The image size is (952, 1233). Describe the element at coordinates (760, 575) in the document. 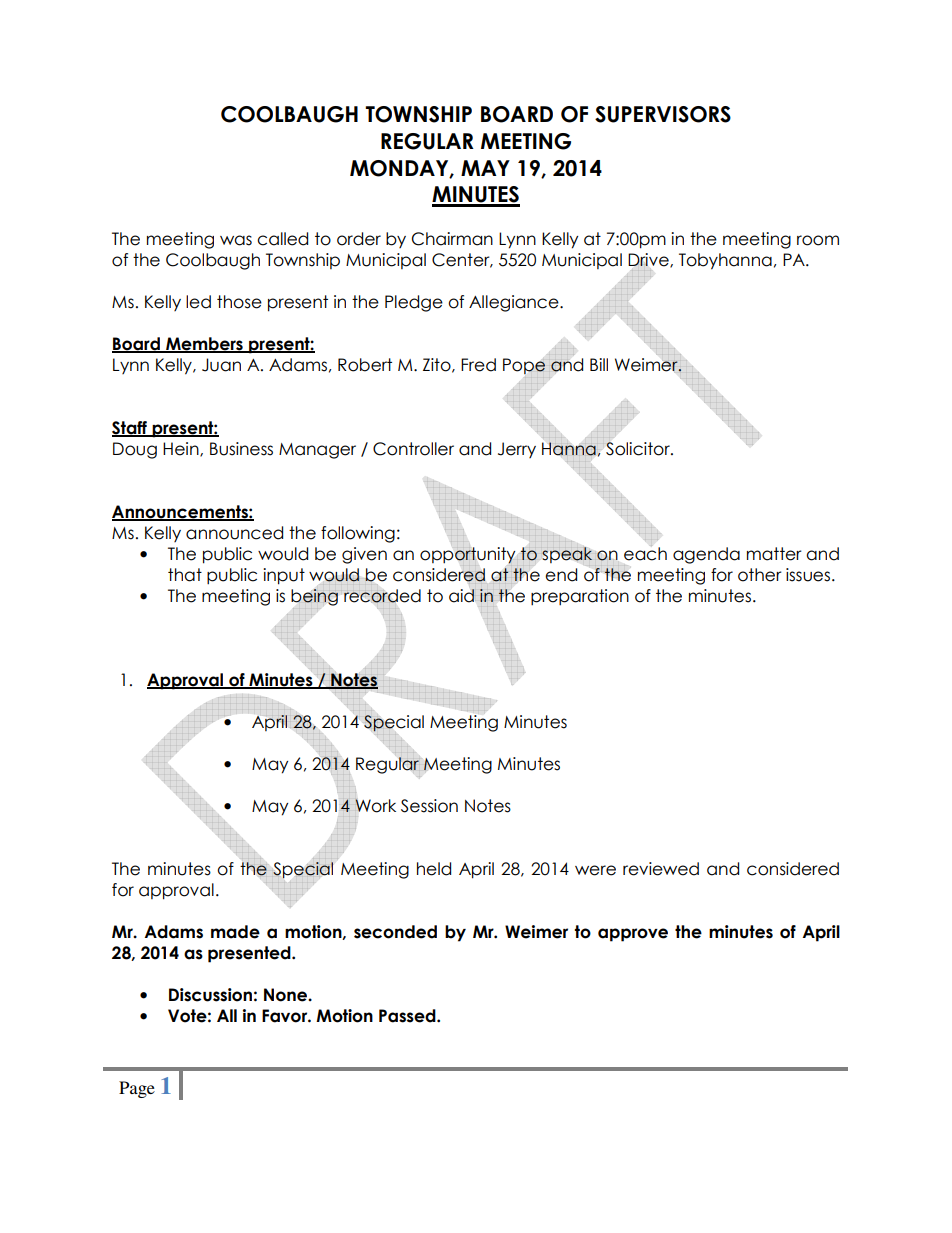

I see `other` at that location.
